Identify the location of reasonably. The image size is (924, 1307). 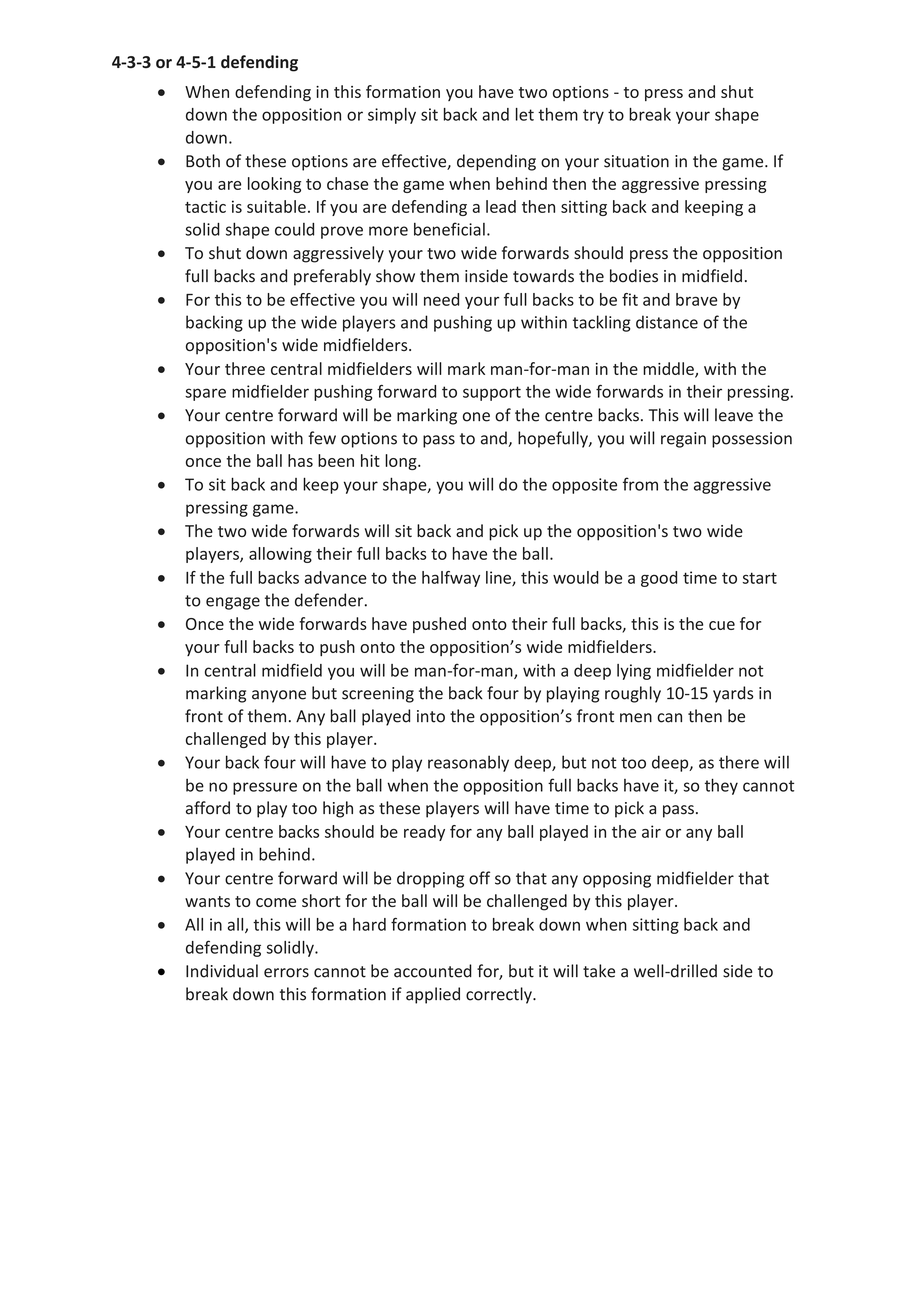
(468, 763).
